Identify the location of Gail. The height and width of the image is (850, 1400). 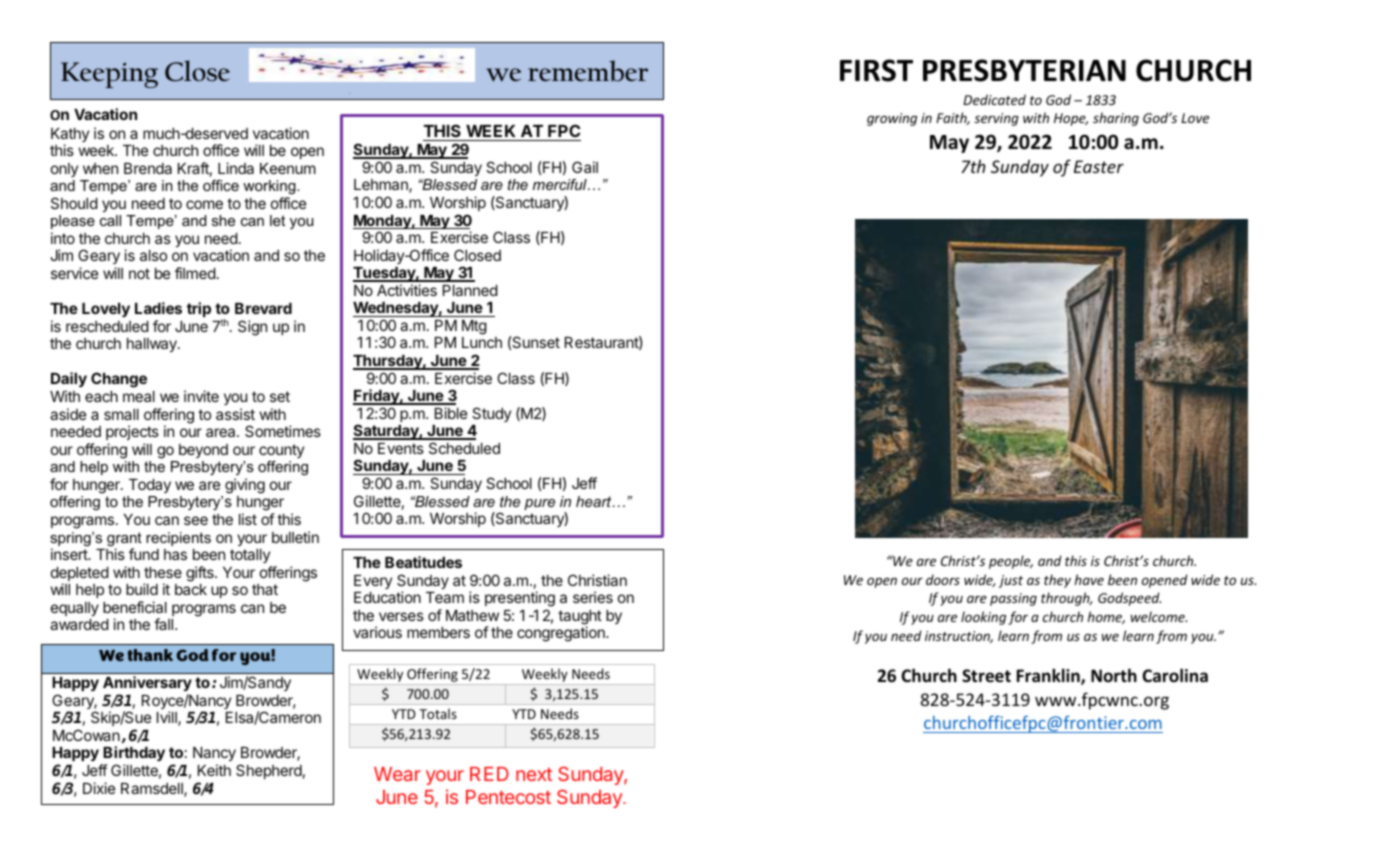
(585, 167).
